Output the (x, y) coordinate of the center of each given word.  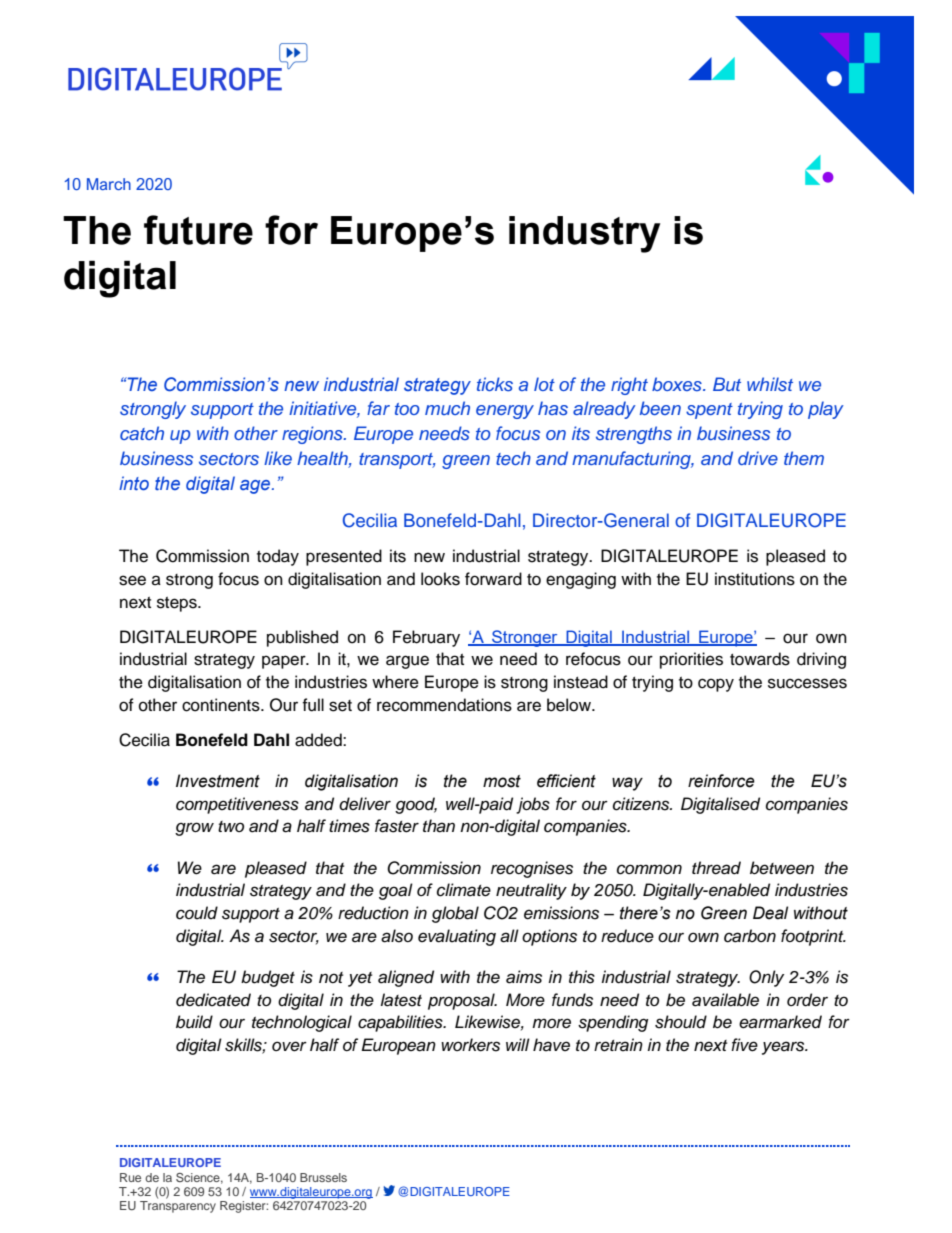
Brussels (323, 1177)
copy (716, 685)
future (198, 230)
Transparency (178, 1207)
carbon (750, 936)
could (197, 913)
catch (142, 433)
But (727, 384)
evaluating (457, 937)
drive (758, 458)
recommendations (444, 705)
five (744, 1045)
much (447, 408)
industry (584, 234)
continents (222, 705)
